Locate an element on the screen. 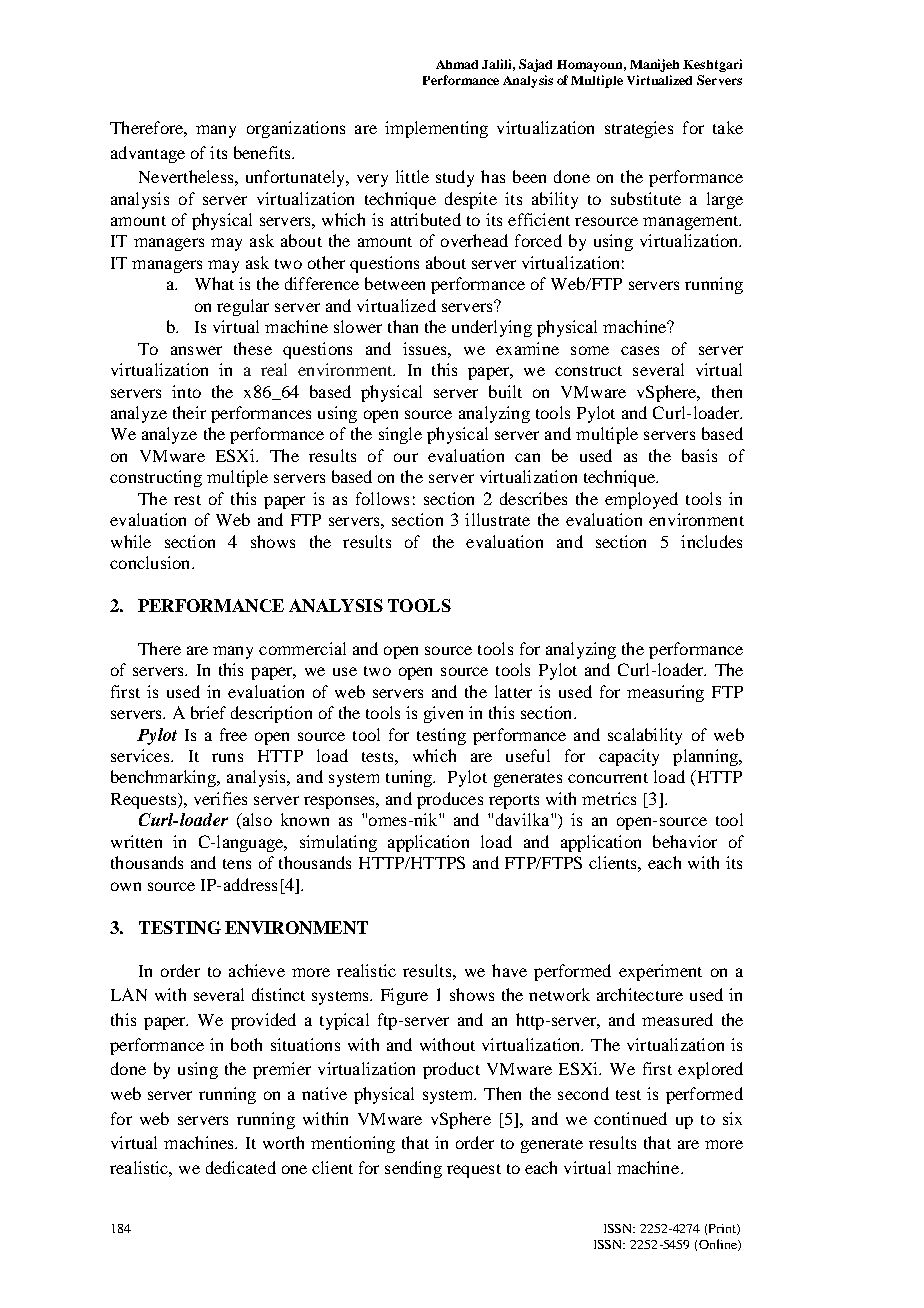  given is located at coordinates (443, 714).
